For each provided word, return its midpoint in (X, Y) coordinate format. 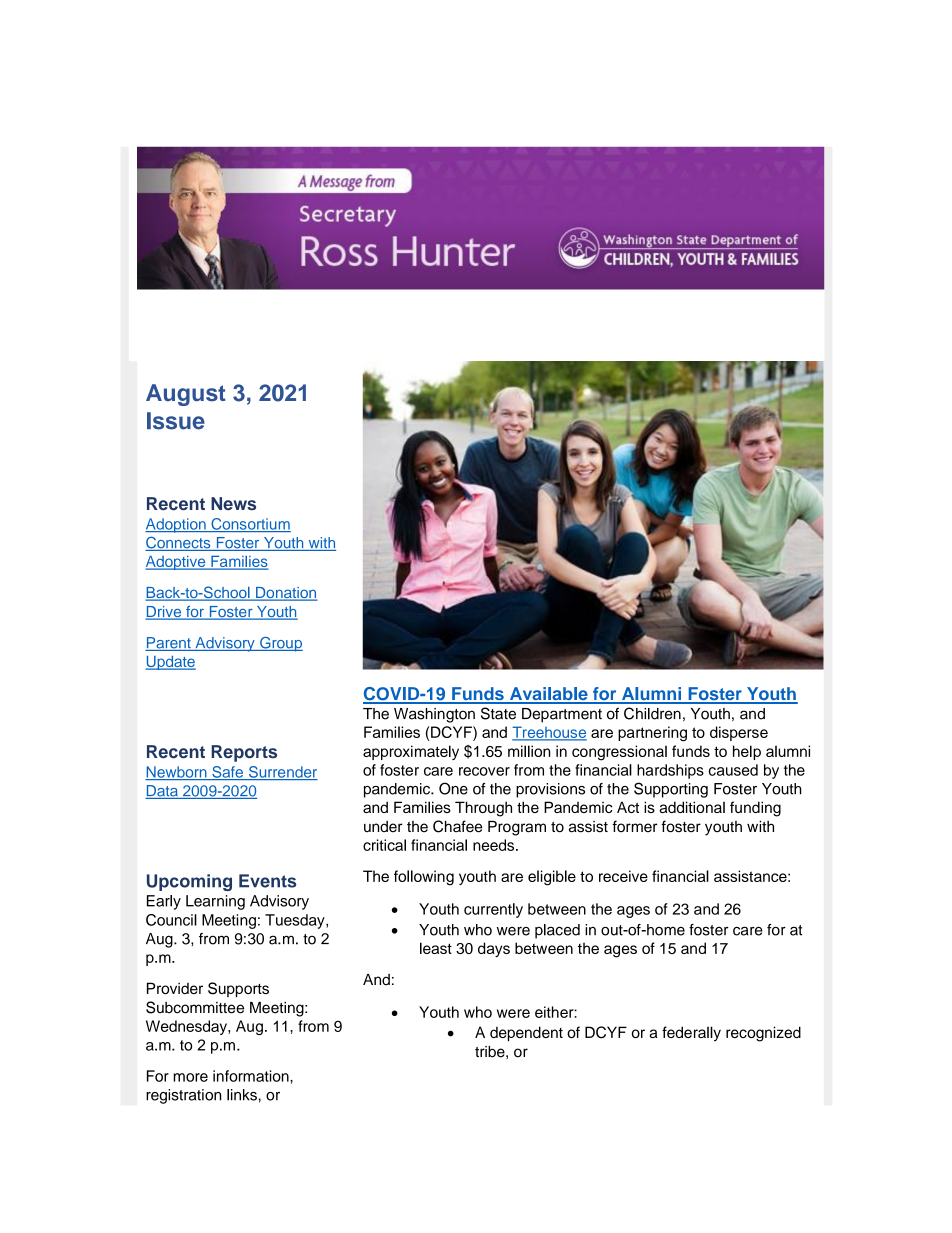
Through (483, 809)
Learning (215, 902)
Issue (176, 421)
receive (623, 876)
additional (692, 807)
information (252, 1076)
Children (652, 713)
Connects (179, 544)
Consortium (250, 525)
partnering (652, 734)
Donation (286, 594)
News (233, 503)
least (436, 948)
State (498, 713)
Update (170, 663)
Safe (227, 773)
